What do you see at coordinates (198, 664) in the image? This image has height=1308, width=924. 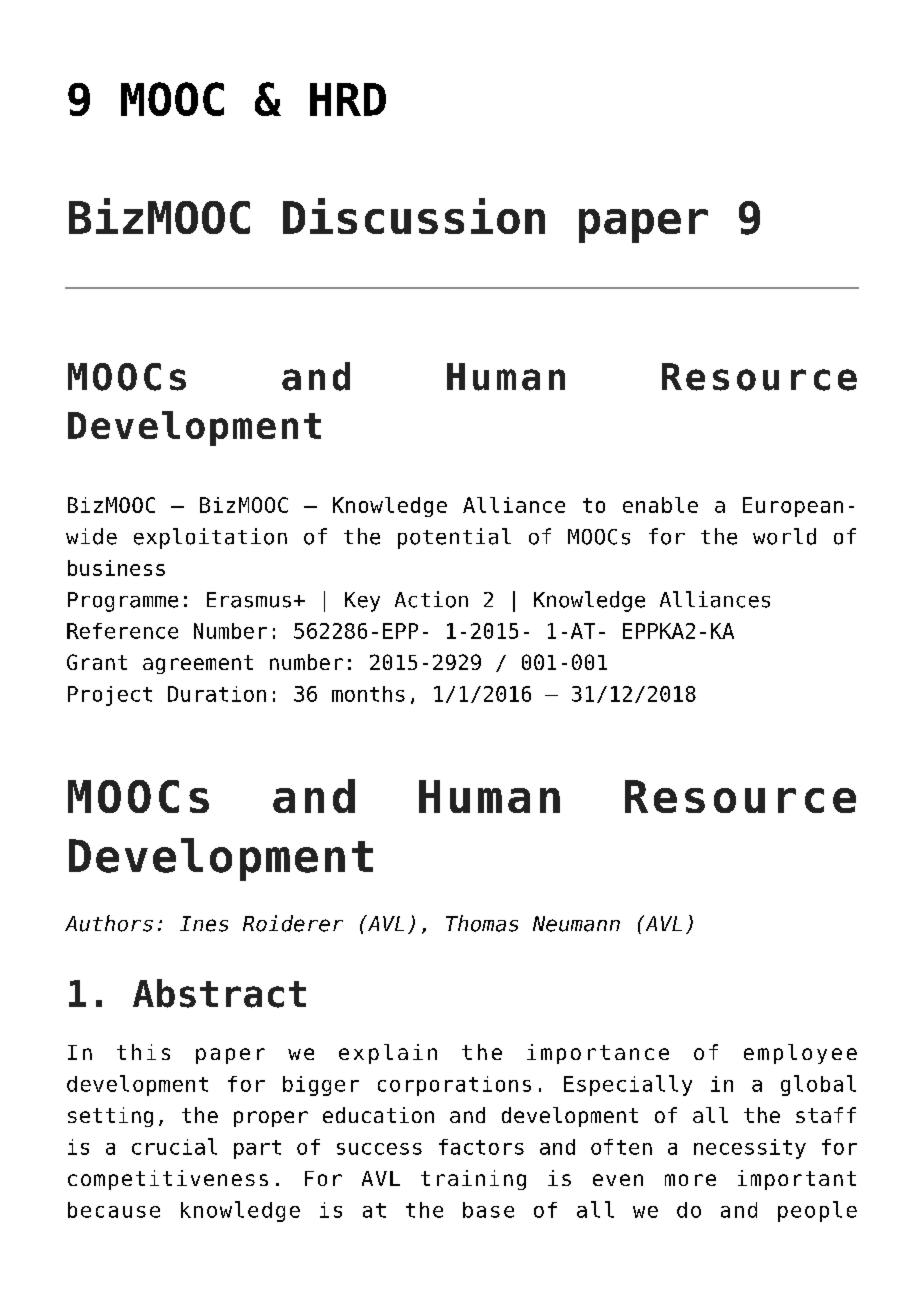 I see `agreement` at bounding box center [198, 664].
